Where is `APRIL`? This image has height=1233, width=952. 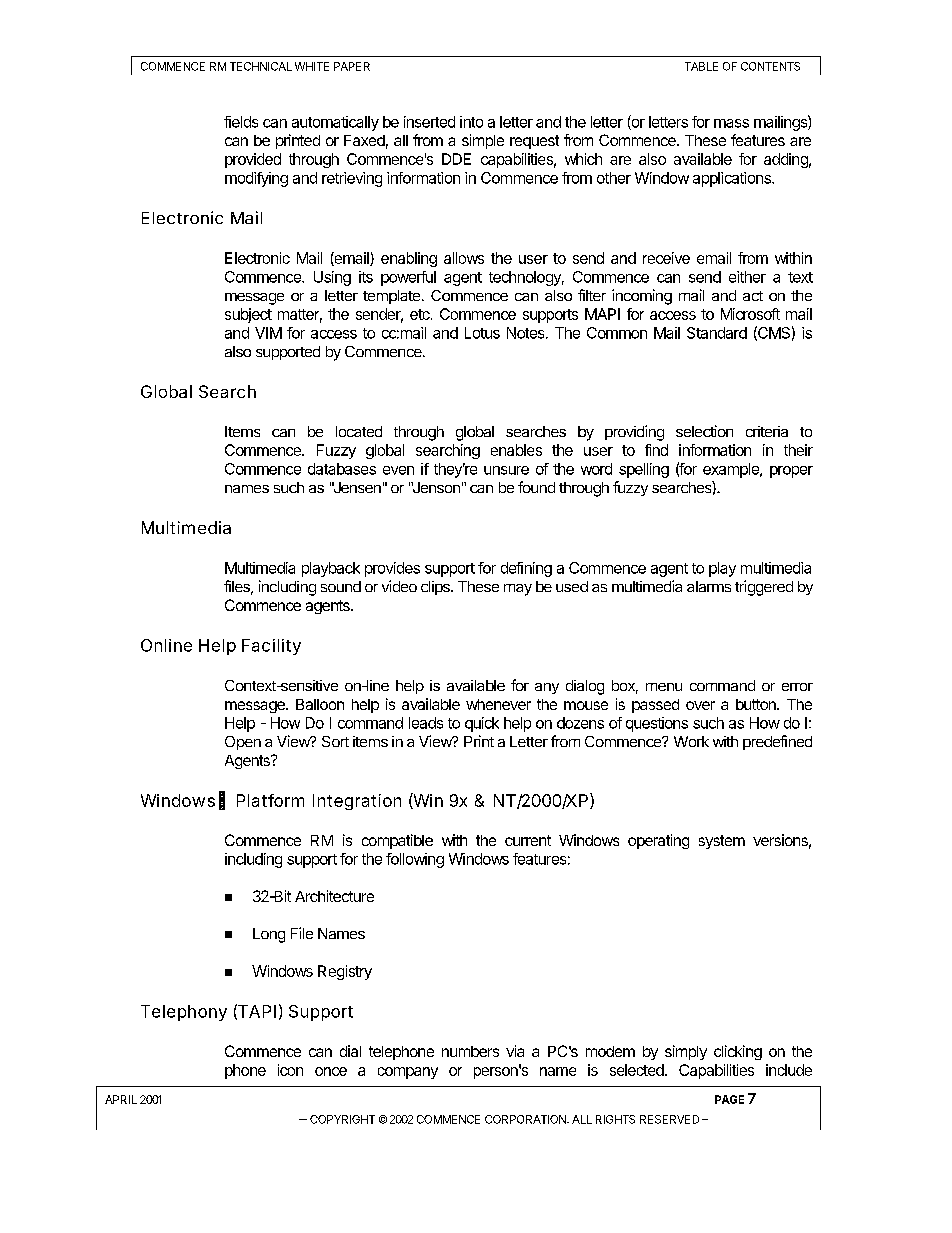 APRIL is located at coordinates (121, 1099).
